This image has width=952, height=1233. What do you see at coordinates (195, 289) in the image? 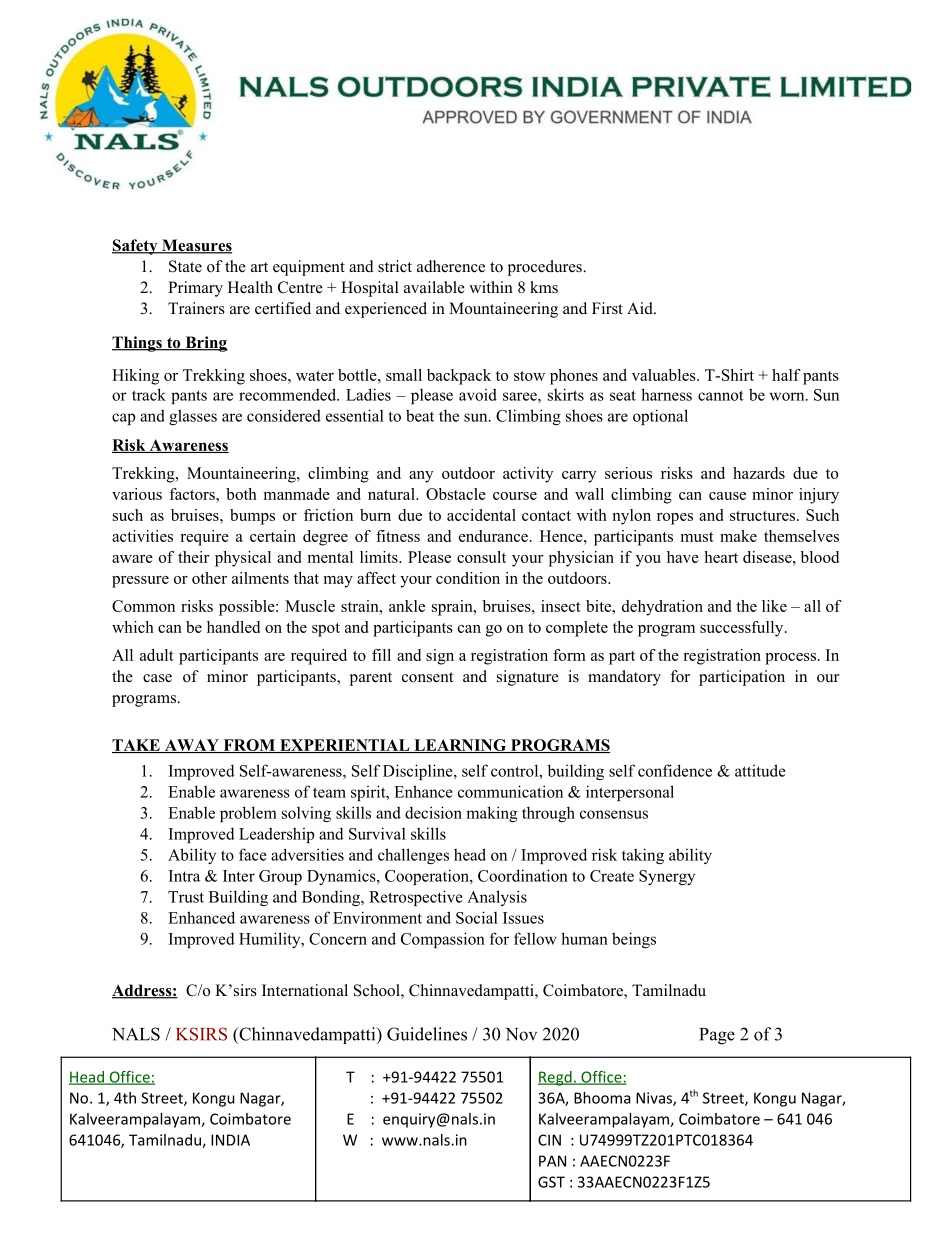
I see `Primary` at bounding box center [195, 289].
